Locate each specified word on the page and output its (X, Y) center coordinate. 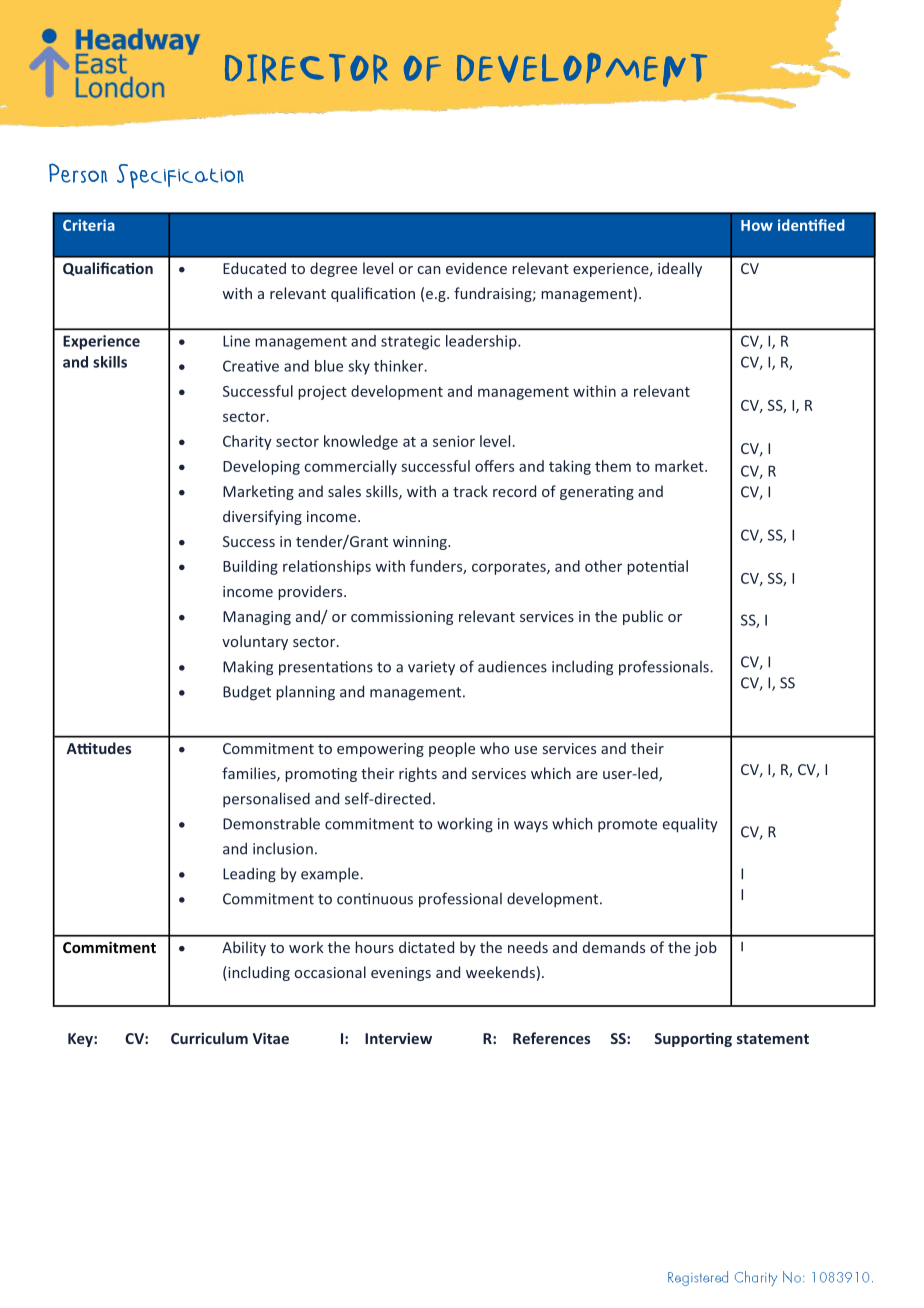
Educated (254, 268)
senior (454, 441)
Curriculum (209, 1038)
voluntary (255, 642)
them (613, 466)
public (643, 617)
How (757, 225)
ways (531, 827)
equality (690, 825)
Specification (180, 176)
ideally (680, 269)
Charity (247, 442)
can (429, 270)
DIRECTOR (306, 69)
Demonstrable (271, 823)
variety (431, 668)
